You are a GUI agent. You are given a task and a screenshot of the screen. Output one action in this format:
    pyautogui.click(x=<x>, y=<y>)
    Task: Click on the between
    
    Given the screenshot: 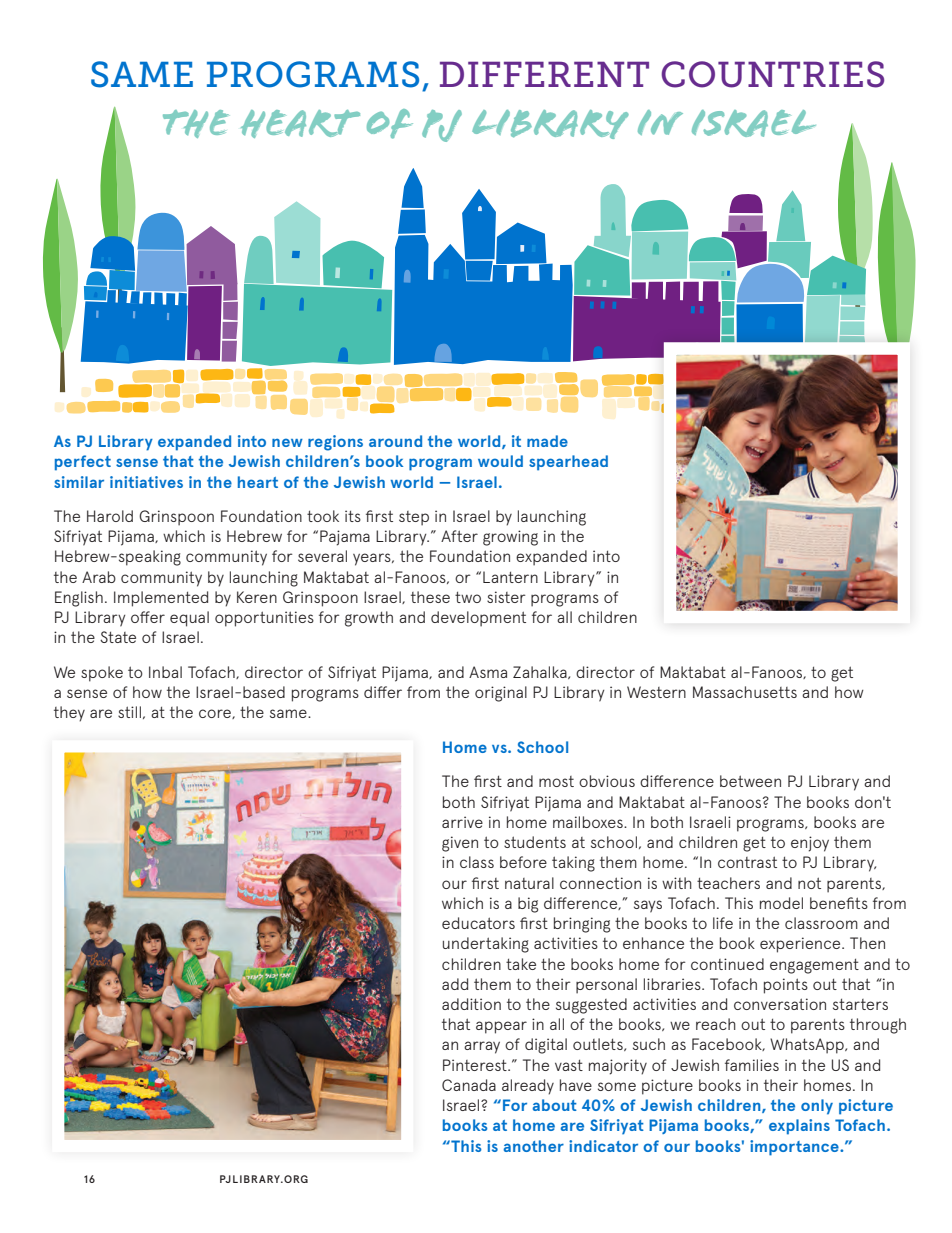 What is the action you would take?
    pyautogui.click(x=750, y=781)
